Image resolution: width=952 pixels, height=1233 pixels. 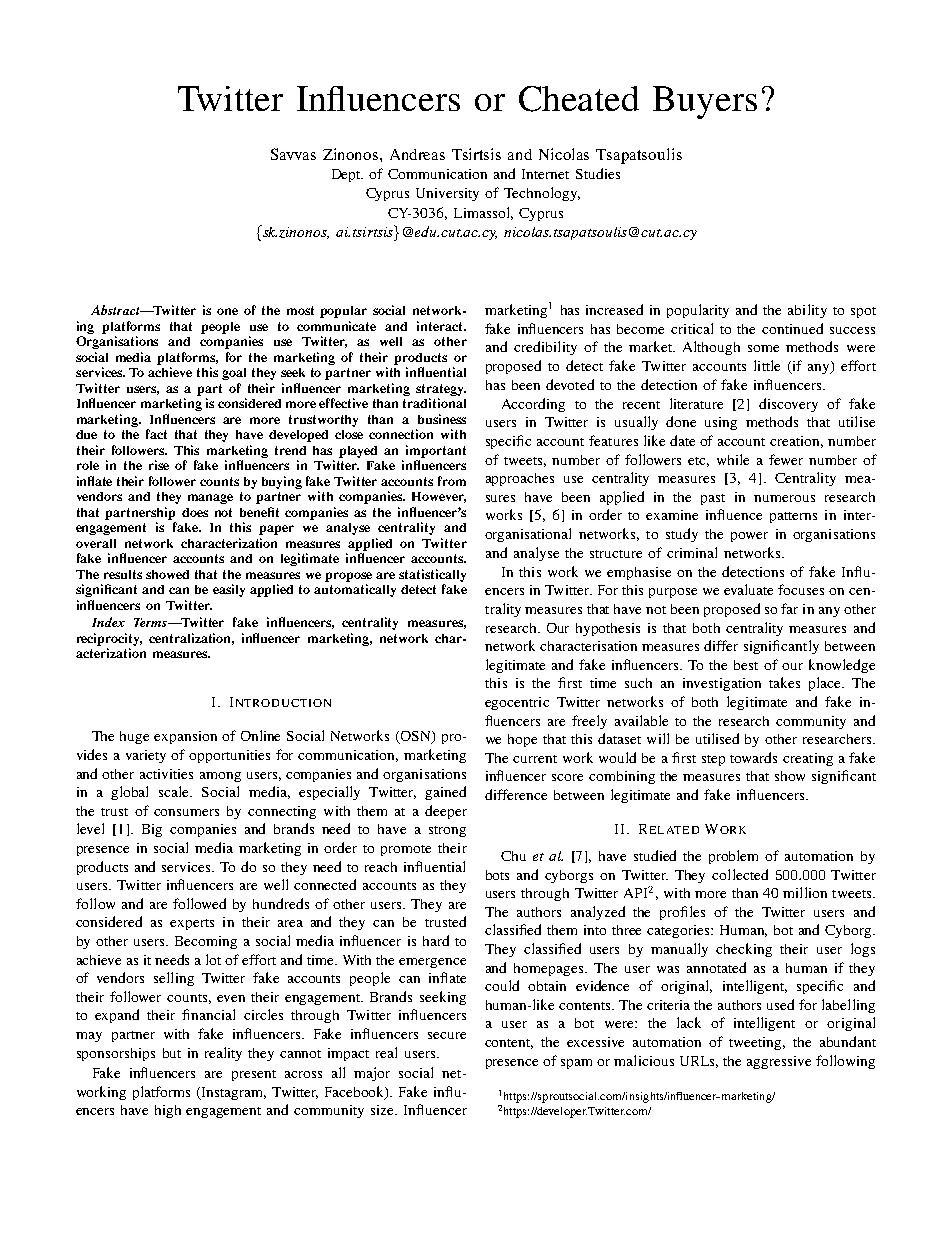 What do you see at coordinates (172, 1053) in the screenshot?
I see `but` at bounding box center [172, 1053].
